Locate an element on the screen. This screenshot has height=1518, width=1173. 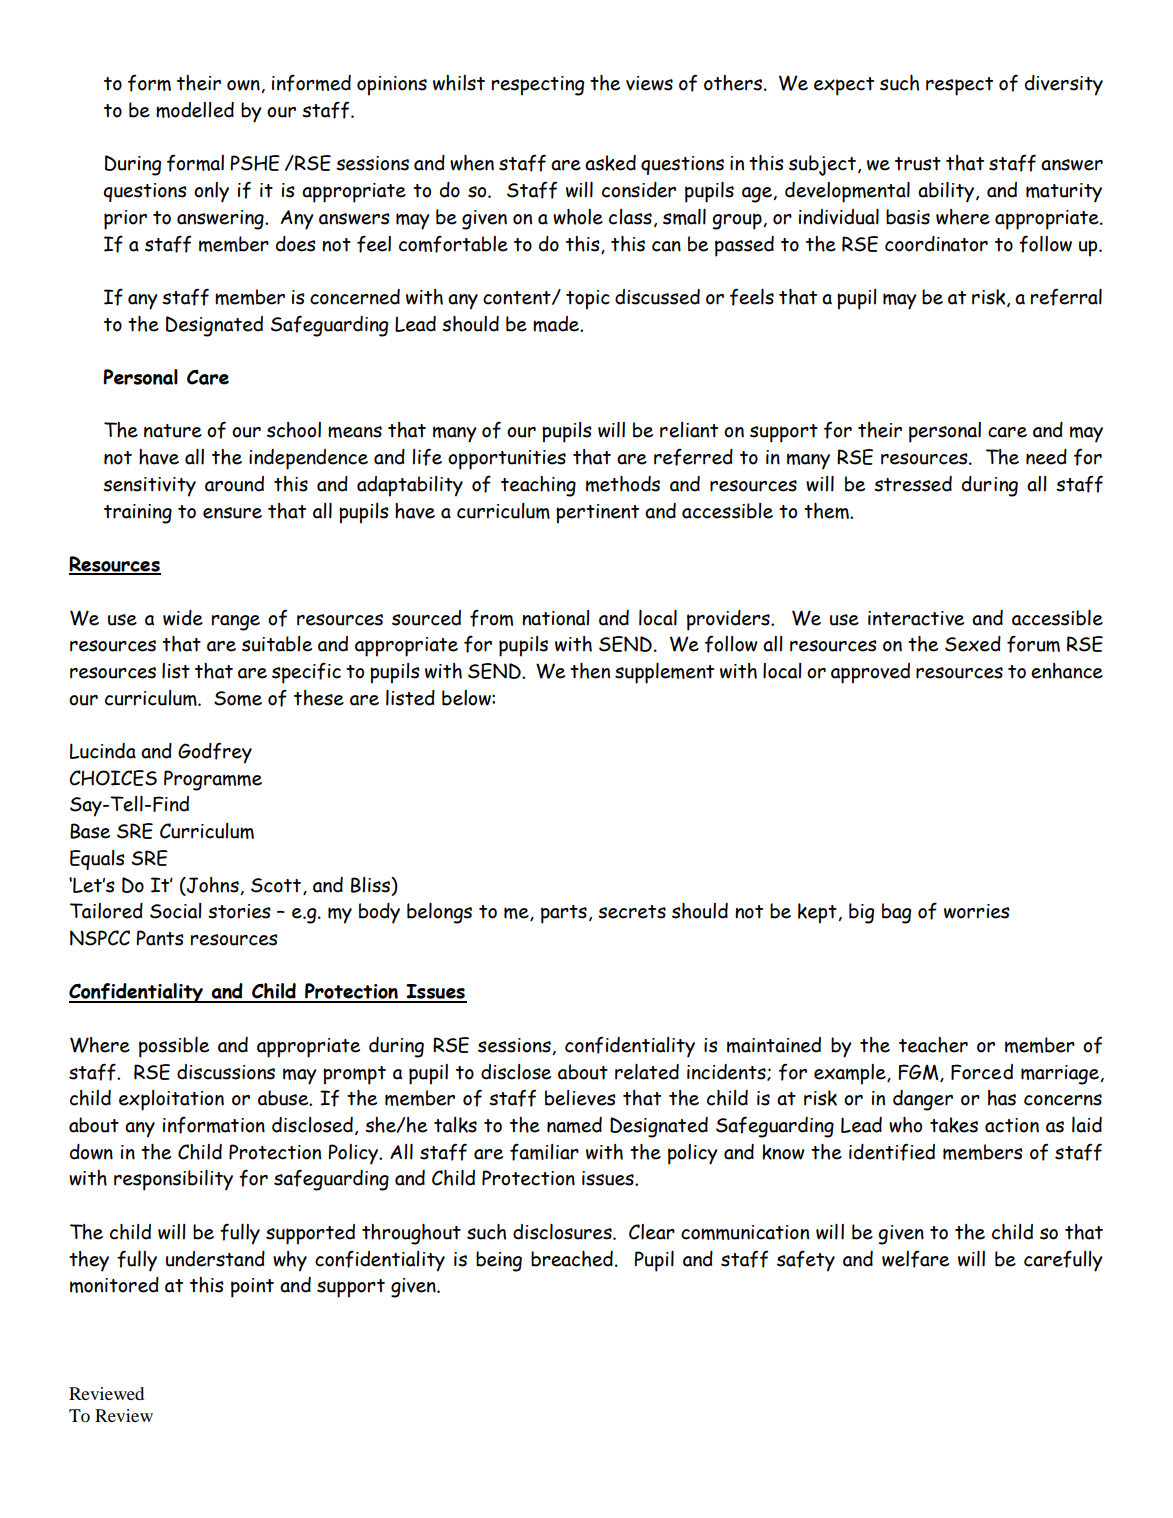
understand is located at coordinates (215, 1259).
